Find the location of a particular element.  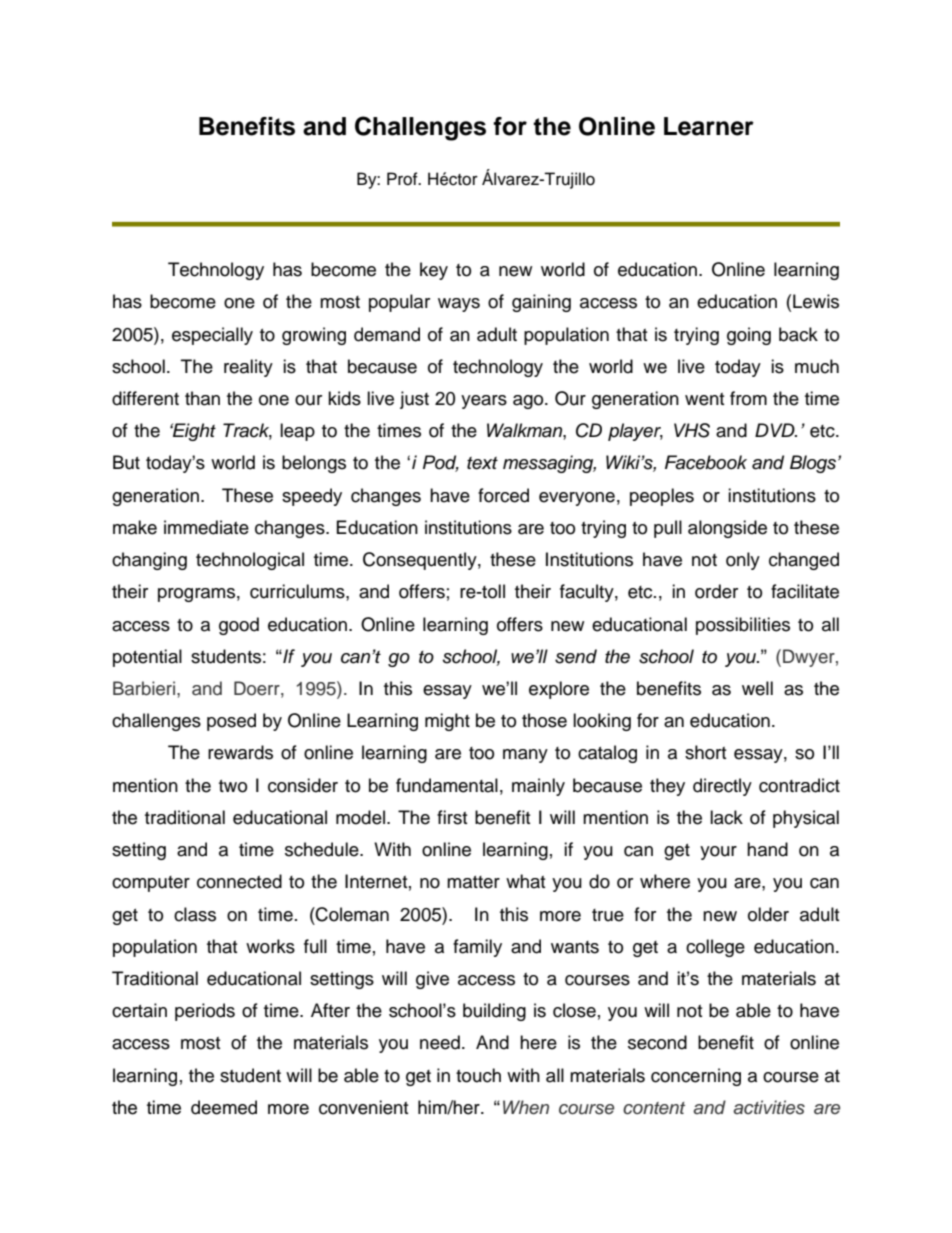

than is located at coordinates (202, 398).
